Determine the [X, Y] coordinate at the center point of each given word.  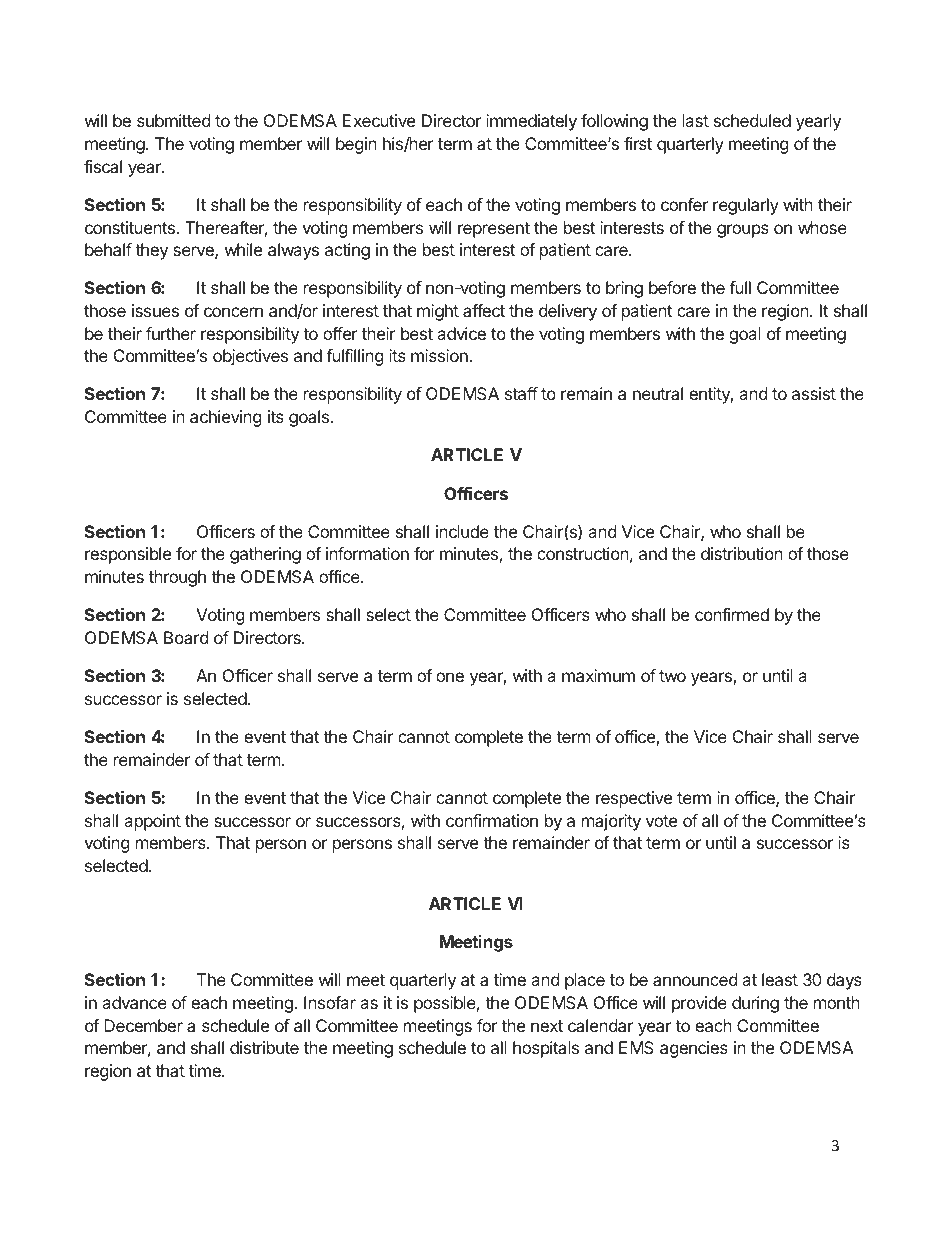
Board [186, 637]
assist [814, 393]
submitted [173, 120]
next [547, 1026]
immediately [531, 122]
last [696, 120]
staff [521, 393]
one [450, 677]
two [672, 676]
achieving [226, 418]
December [143, 1025]
